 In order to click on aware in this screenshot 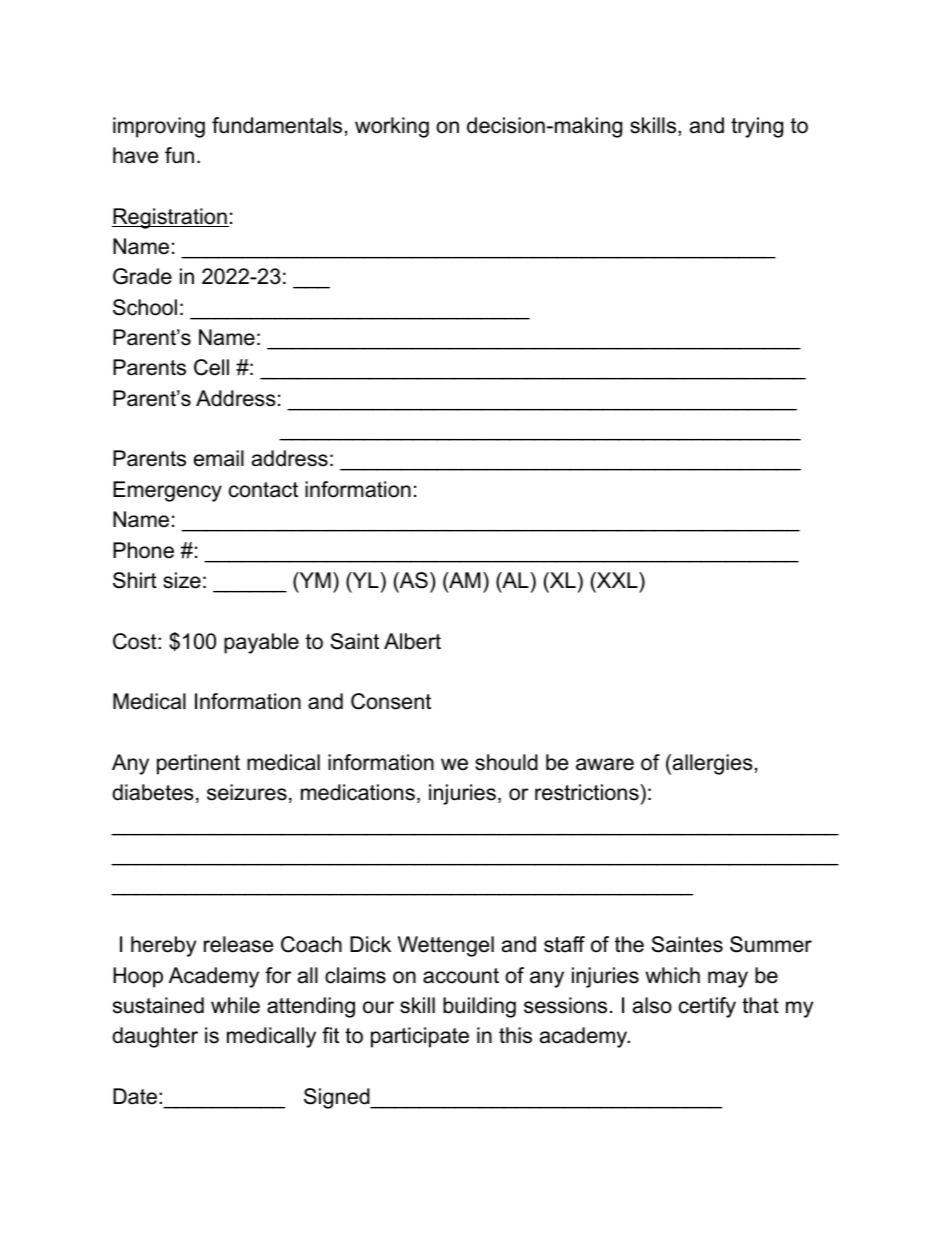, I will do `click(605, 764)`.
